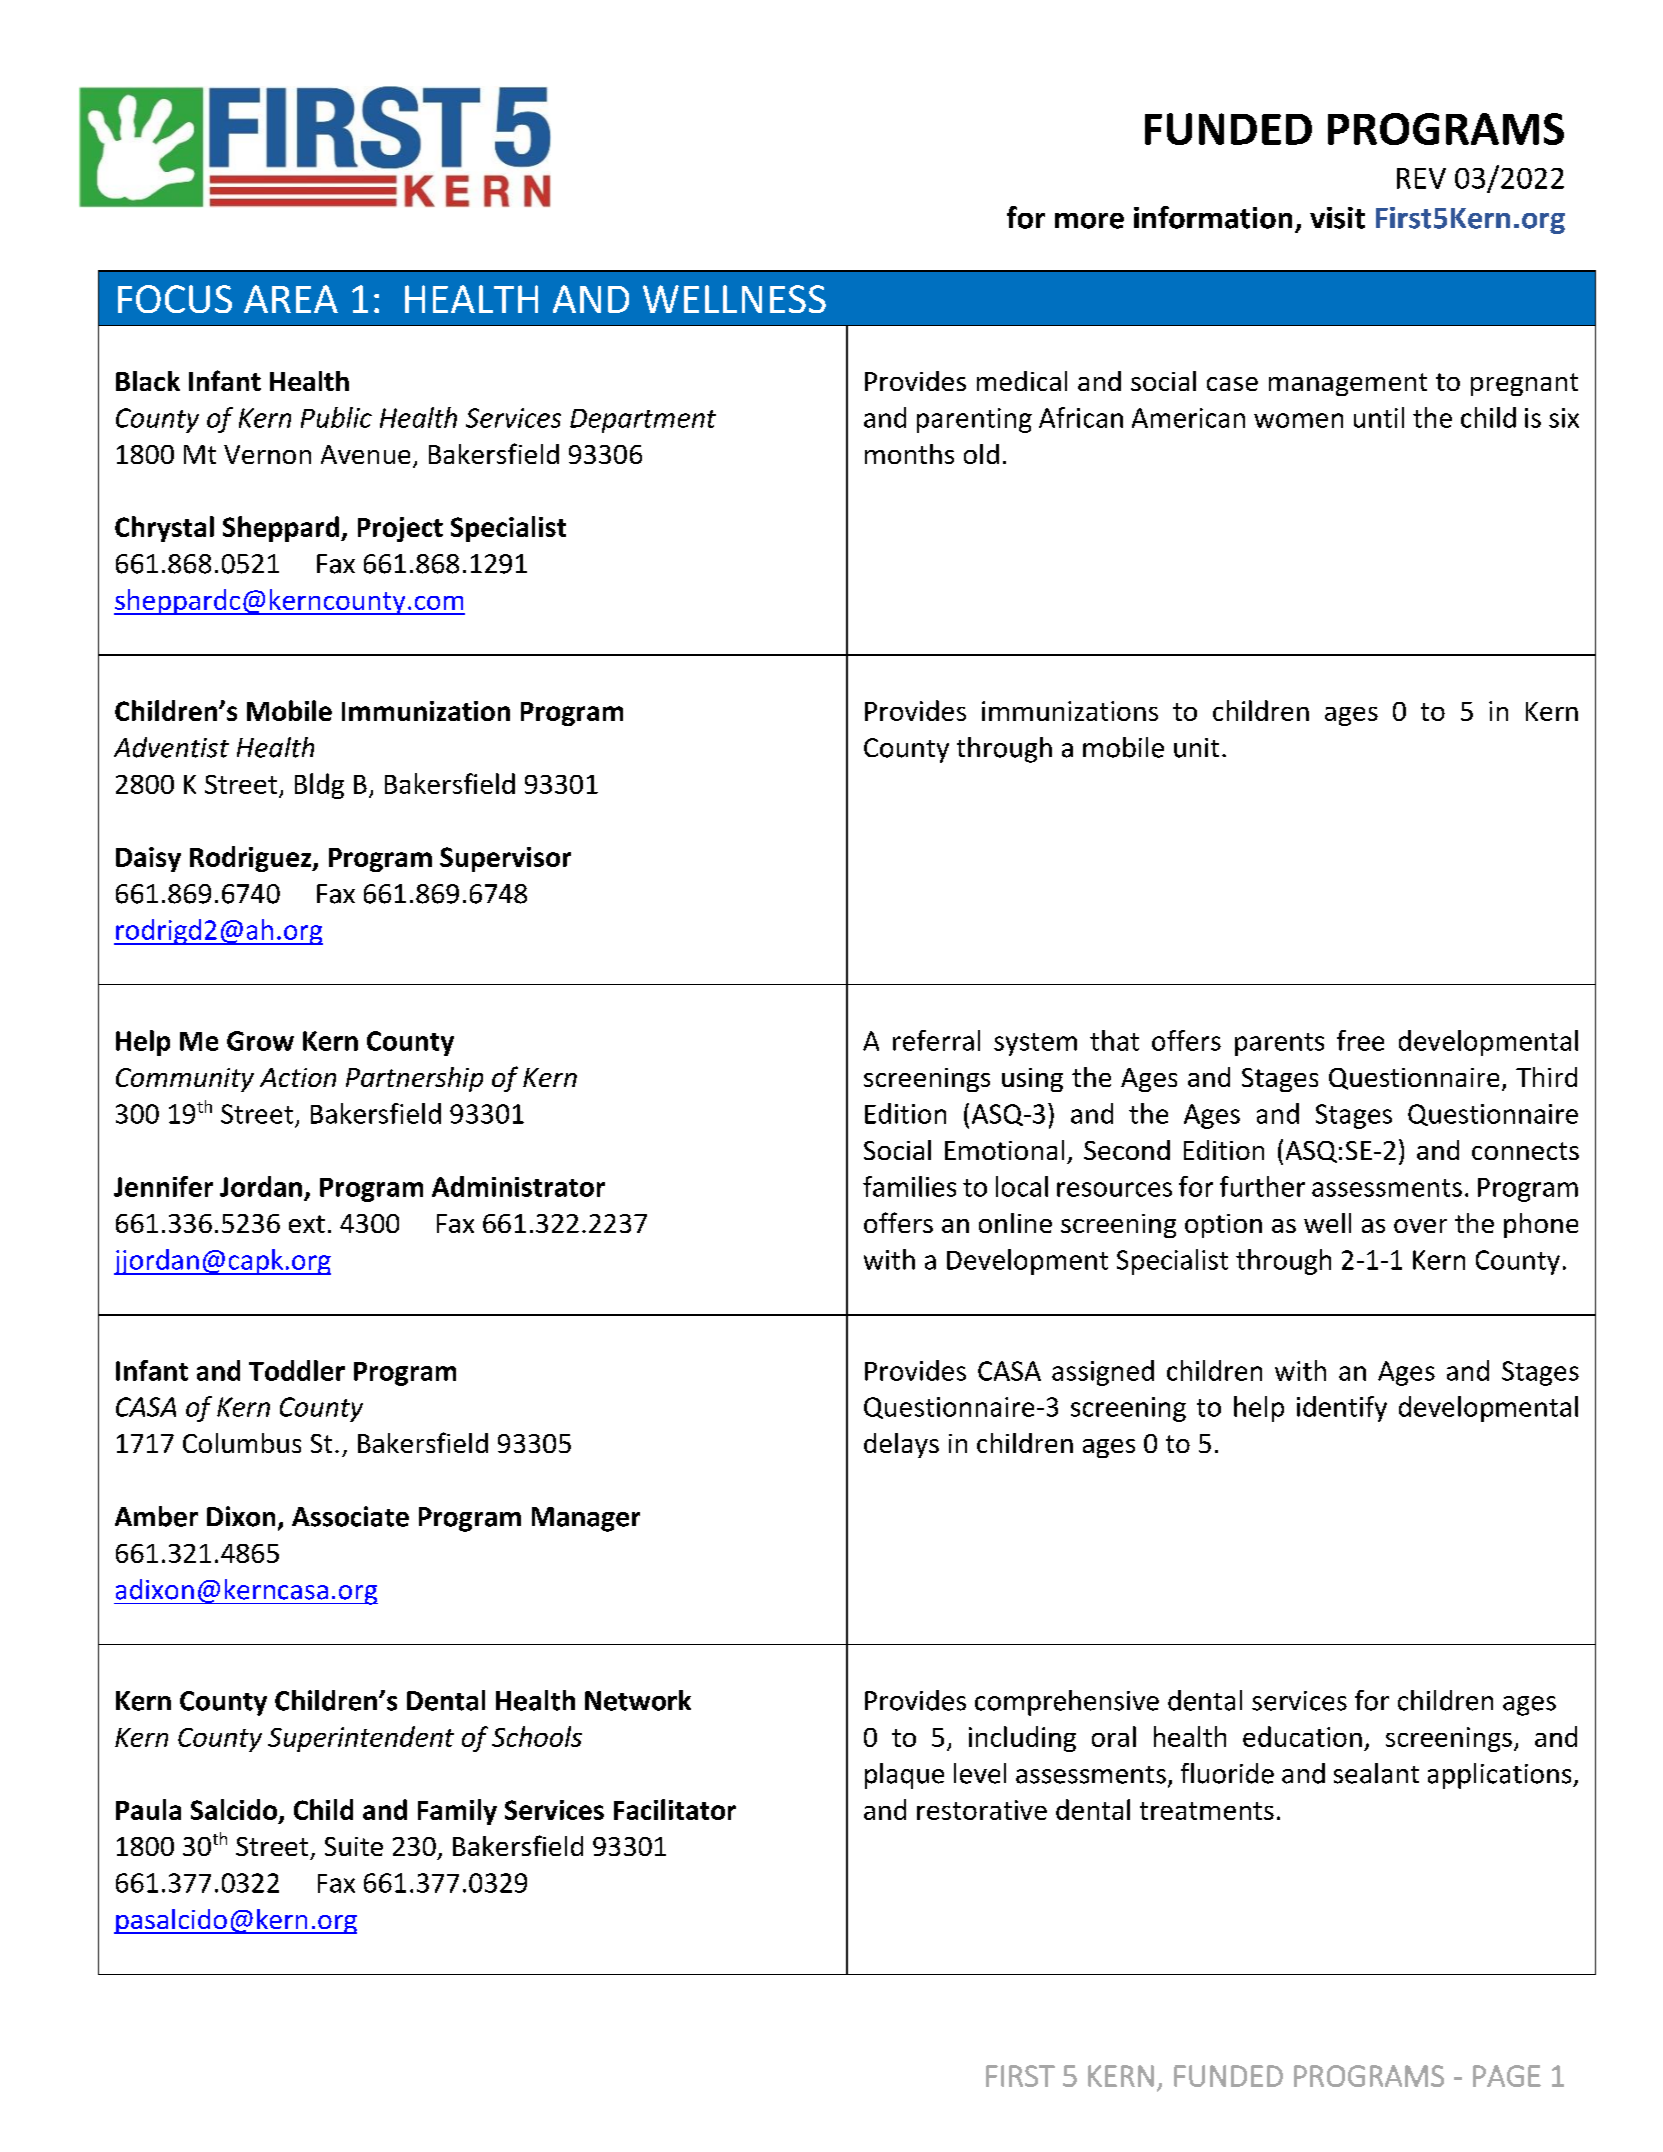 The height and width of the screenshot is (2152, 1663). I want to click on months, so click(909, 454).
